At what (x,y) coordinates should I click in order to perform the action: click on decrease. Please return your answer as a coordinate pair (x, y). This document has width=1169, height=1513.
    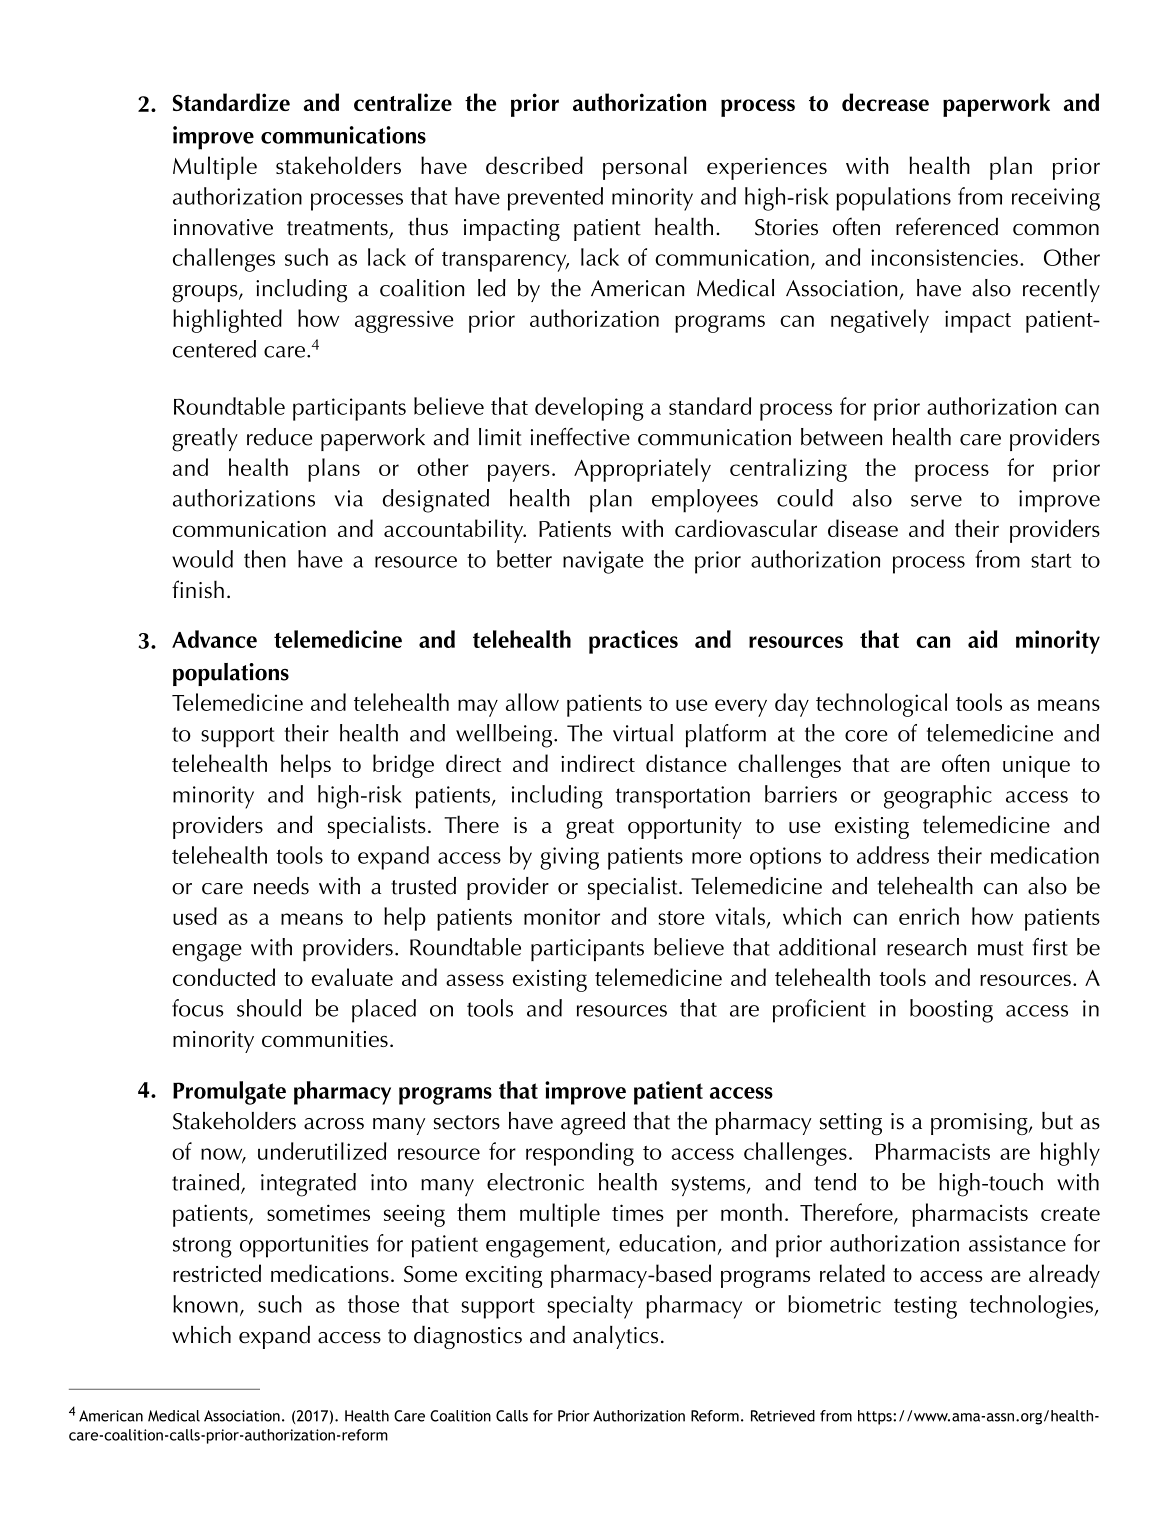
    Looking at the image, I should click on (885, 102).
